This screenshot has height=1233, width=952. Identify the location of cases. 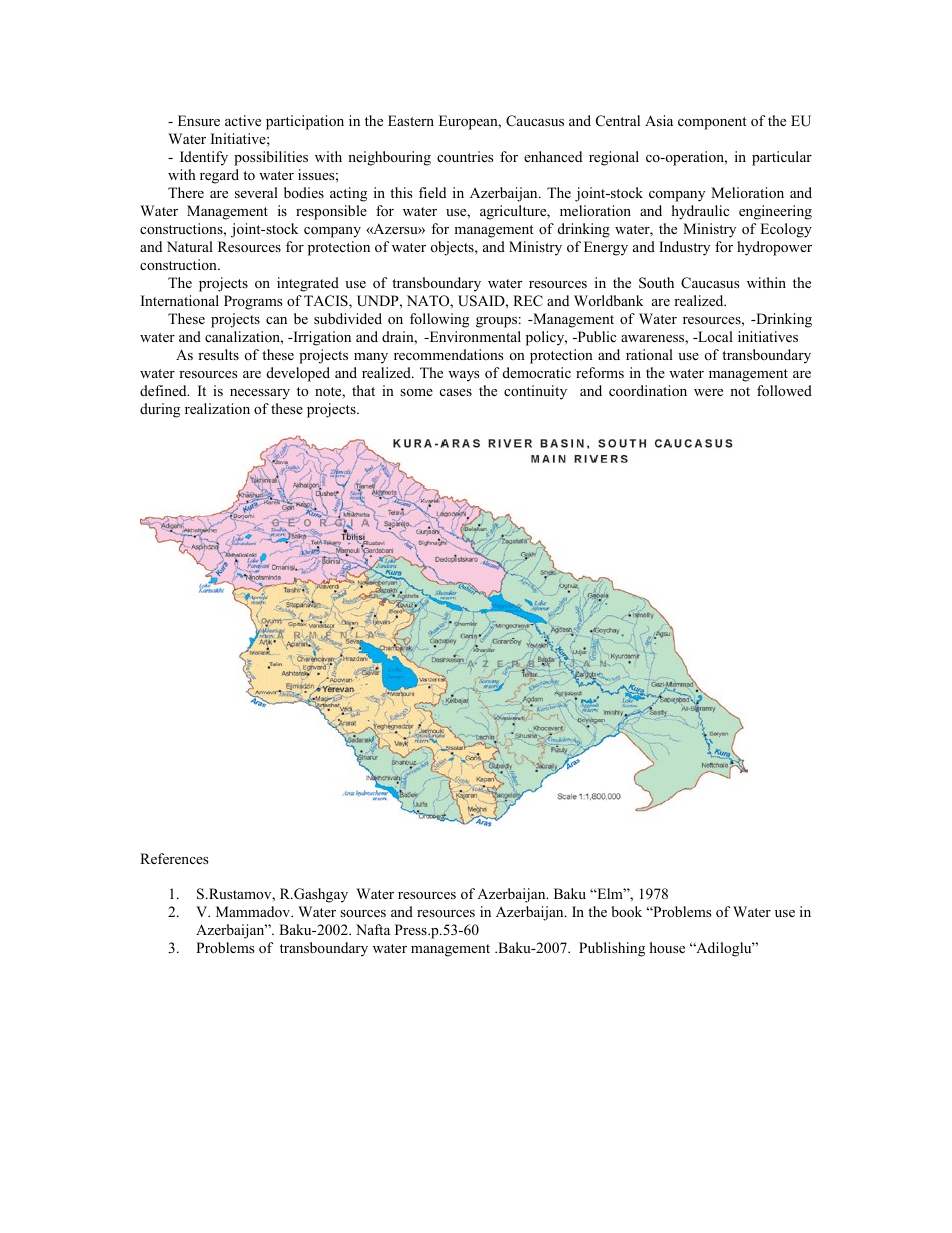
(456, 392).
